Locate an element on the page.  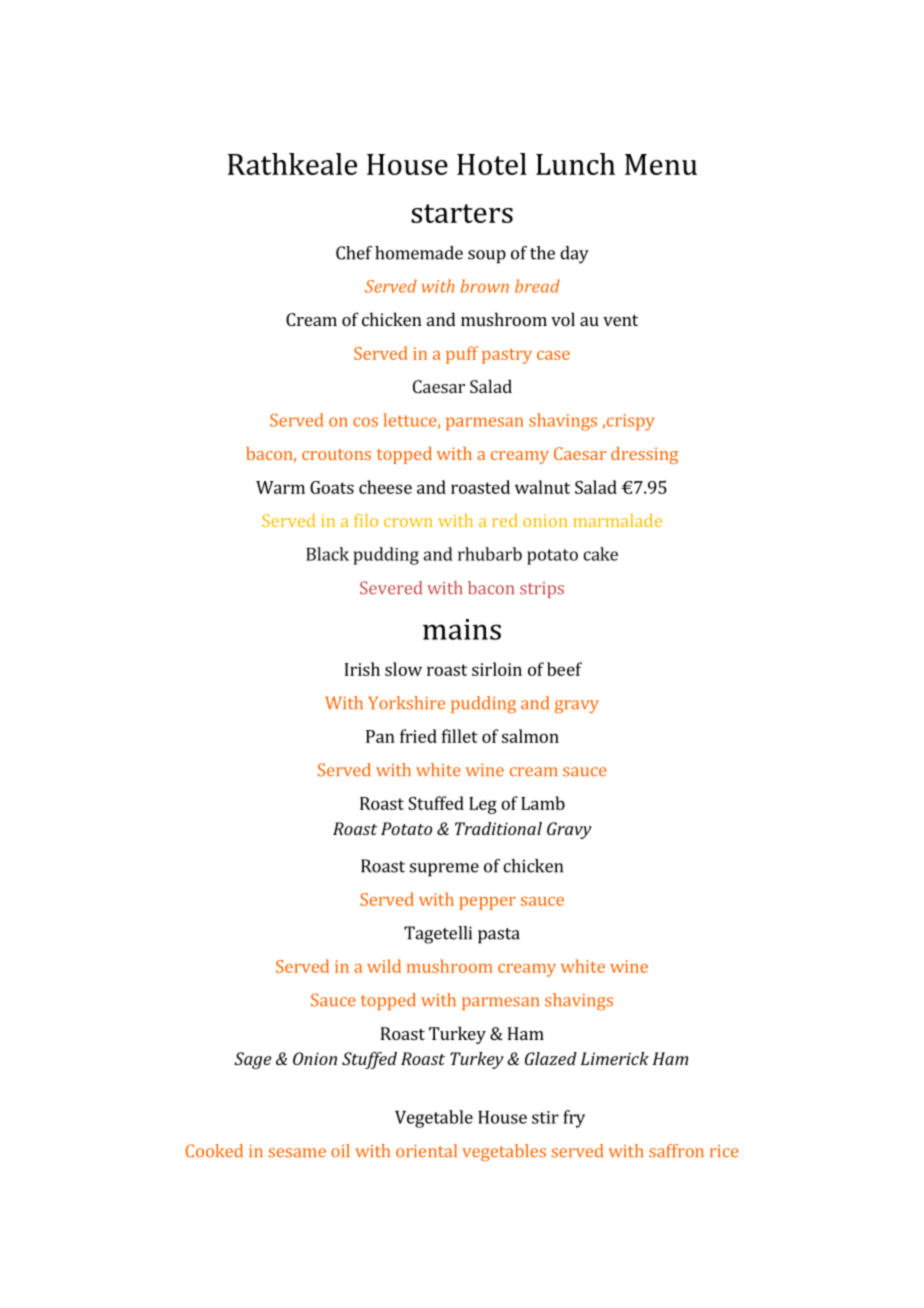
crispy is located at coordinates (629, 422).
